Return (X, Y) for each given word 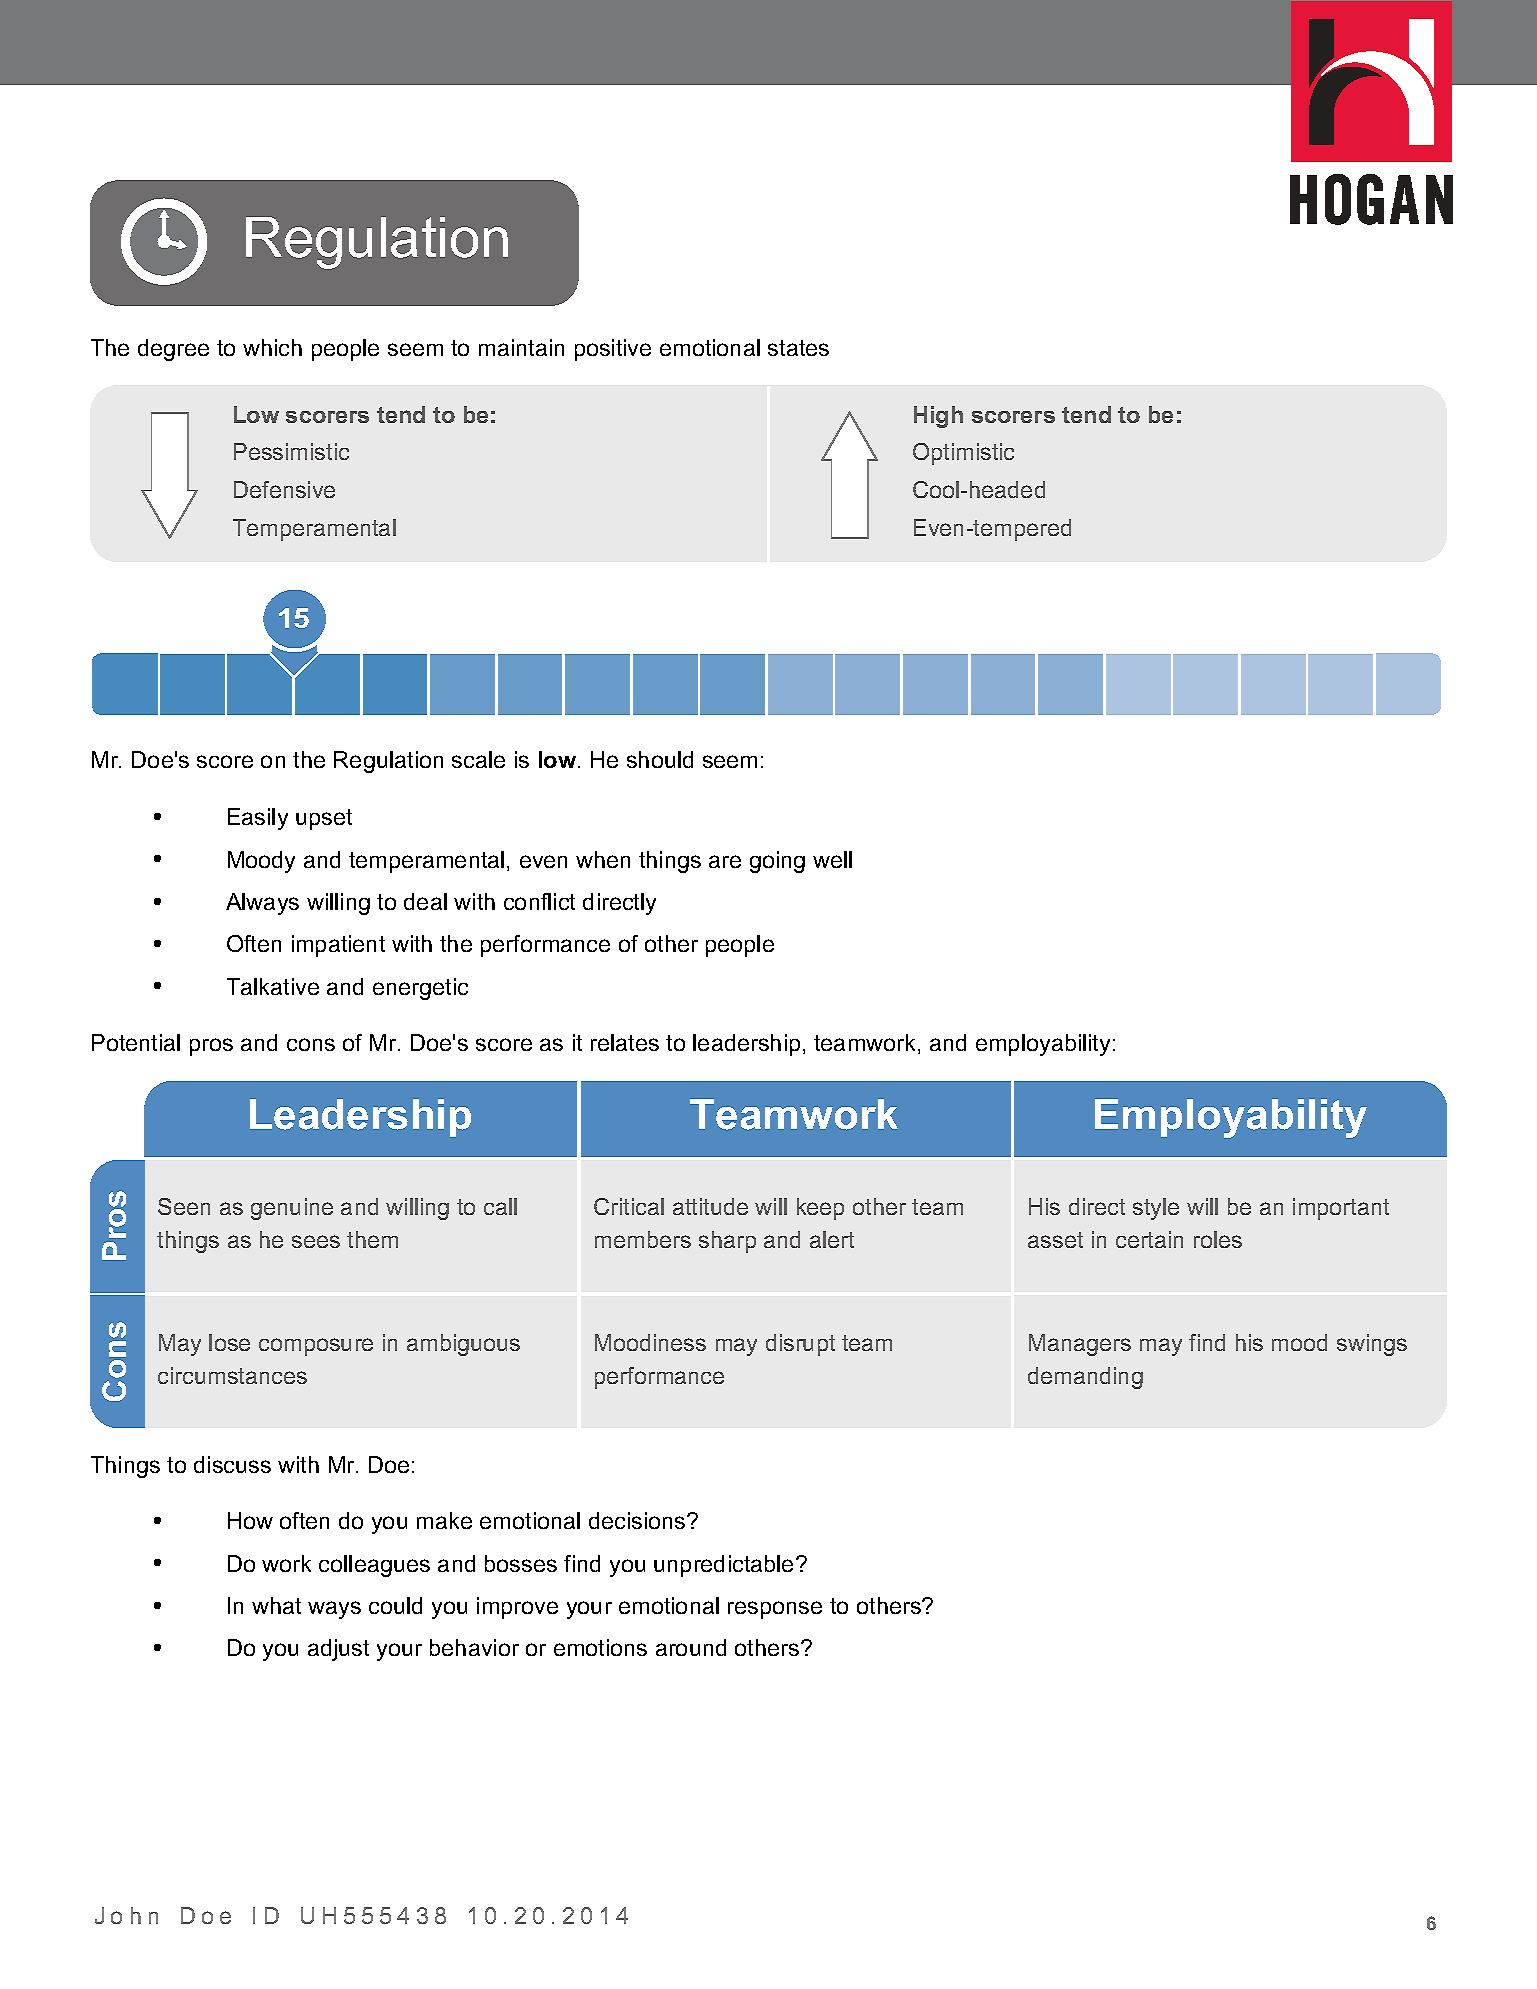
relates (625, 1042)
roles (1218, 1239)
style (1156, 1209)
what (276, 1605)
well (832, 859)
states (798, 348)
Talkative (273, 986)
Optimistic (963, 454)
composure (316, 1347)
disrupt (800, 1345)
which (272, 347)
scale (478, 759)
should (660, 759)
